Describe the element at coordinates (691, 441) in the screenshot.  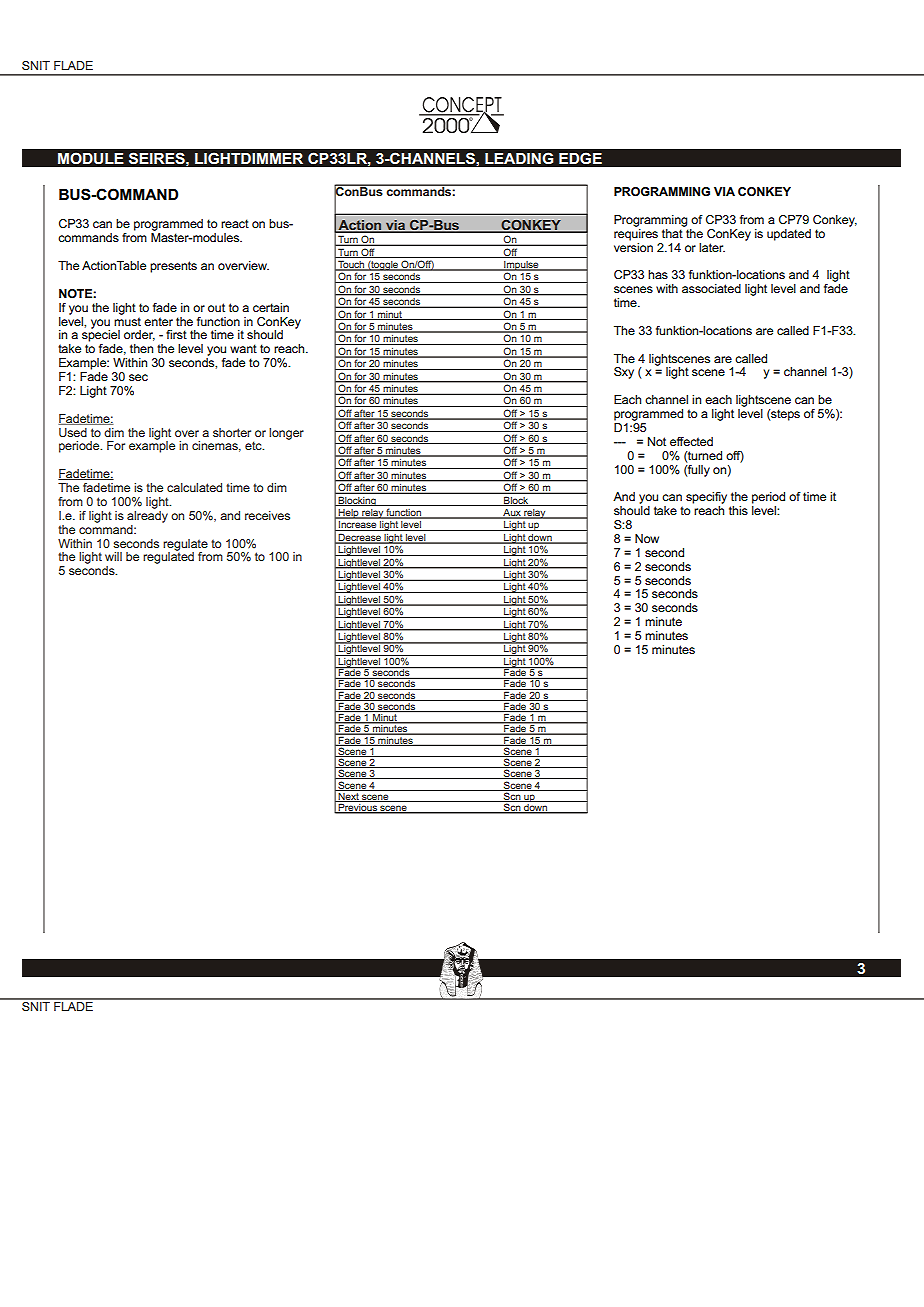
I see `effected` at that location.
